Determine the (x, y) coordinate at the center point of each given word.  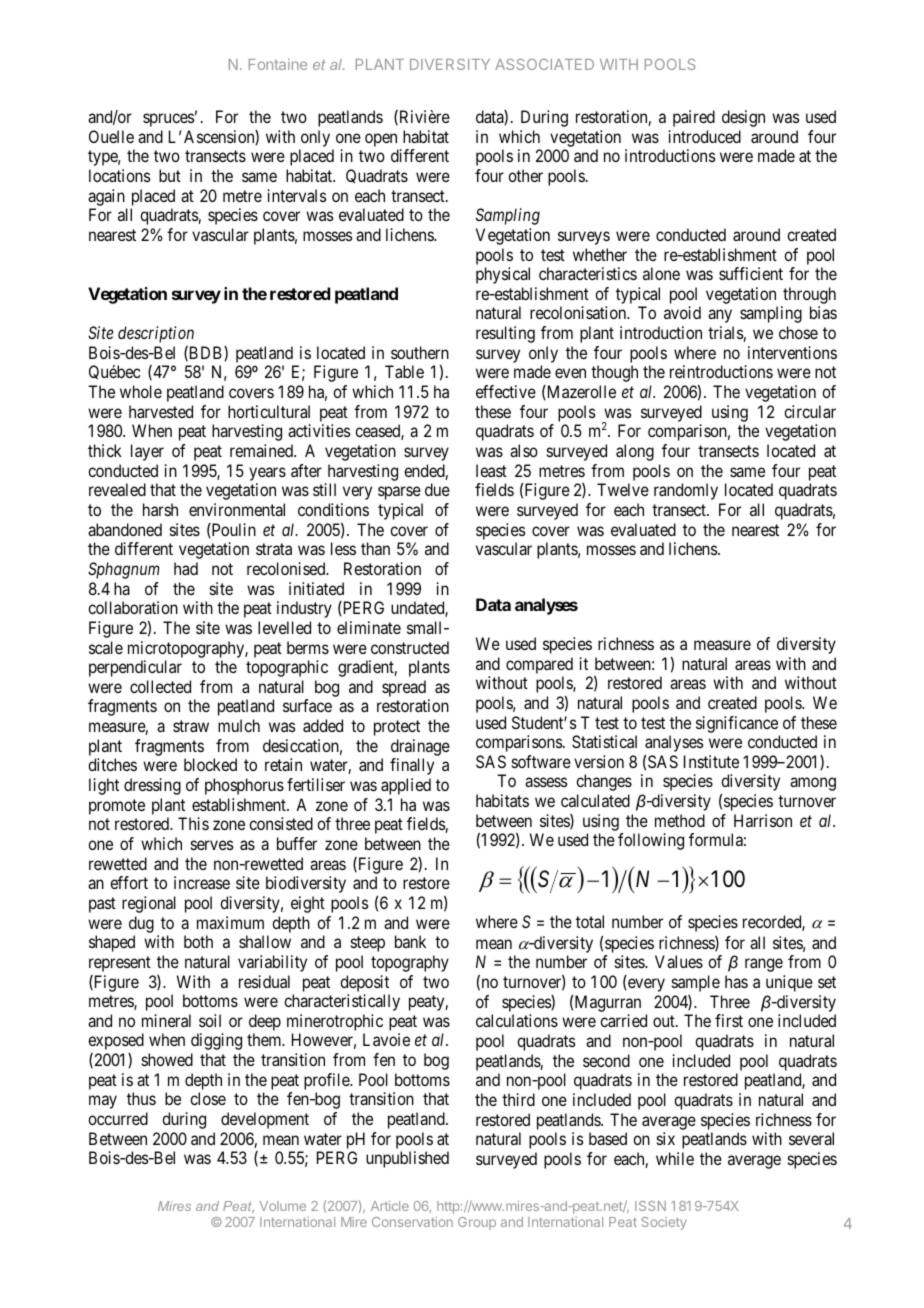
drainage (420, 747)
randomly (686, 491)
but (170, 175)
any (720, 316)
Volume (283, 1206)
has (736, 981)
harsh (160, 509)
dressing (152, 786)
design (743, 118)
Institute (711, 761)
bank (410, 941)
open (381, 140)
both (198, 941)
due (437, 489)
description (156, 334)
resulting (505, 334)
